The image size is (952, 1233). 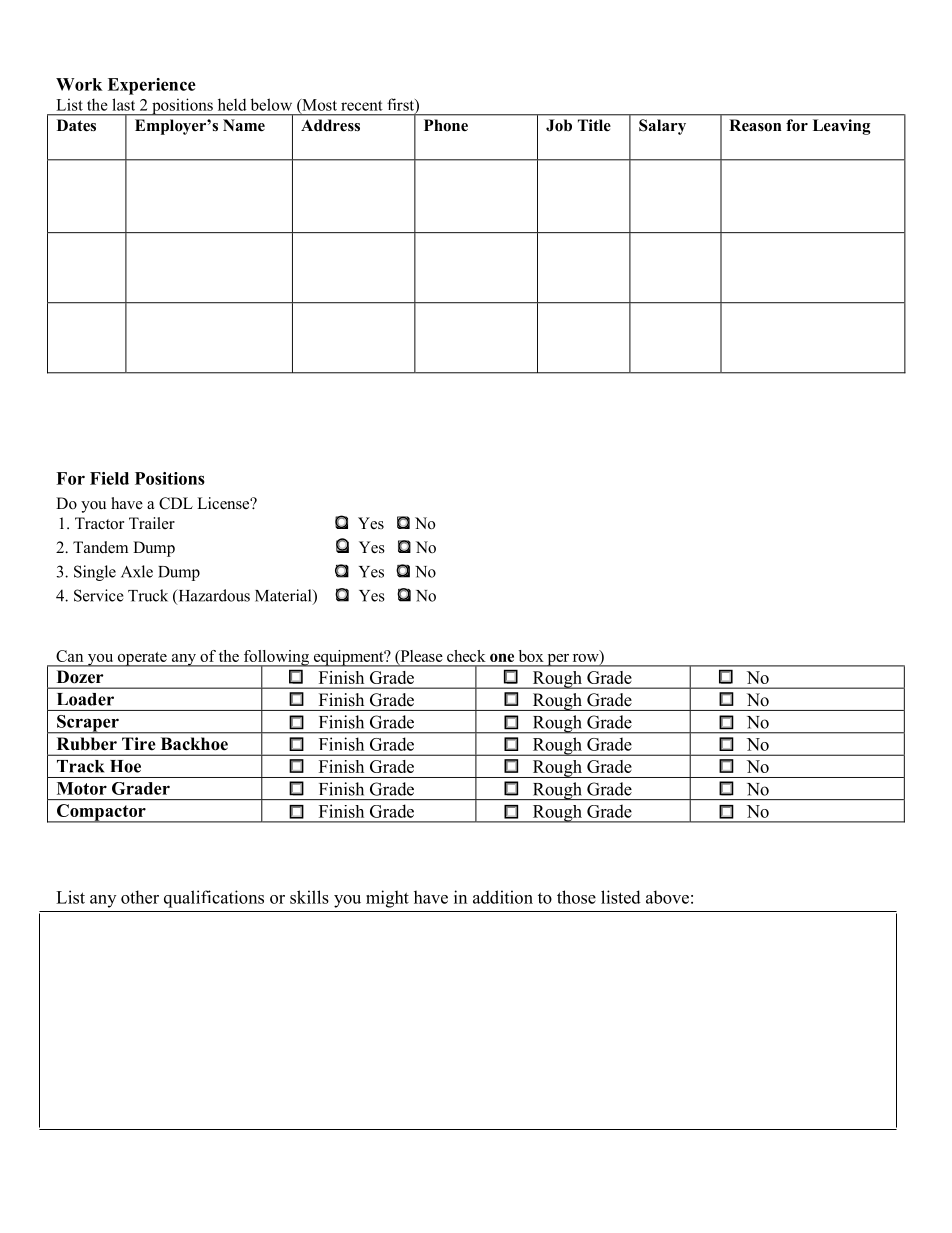 What do you see at coordinates (503, 897) in the screenshot?
I see `addition` at bounding box center [503, 897].
